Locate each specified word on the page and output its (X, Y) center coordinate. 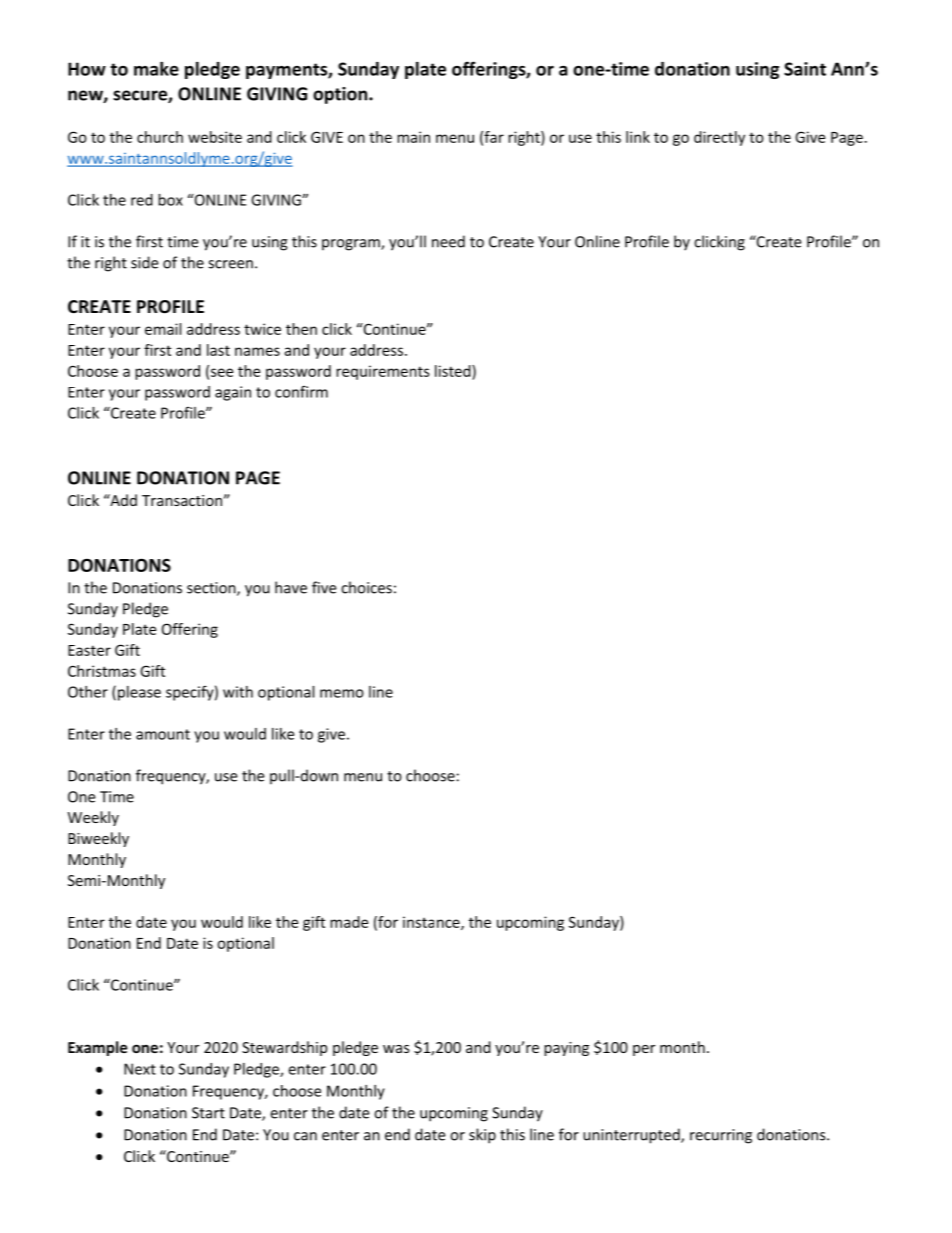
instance (432, 923)
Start (208, 1113)
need (448, 241)
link (638, 137)
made (349, 922)
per (644, 1050)
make (156, 69)
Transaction (182, 500)
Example (98, 1048)
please (139, 693)
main (413, 137)
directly (719, 138)
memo (342, 693)
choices (366, 587)
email (163, 329)
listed (454, 371)
